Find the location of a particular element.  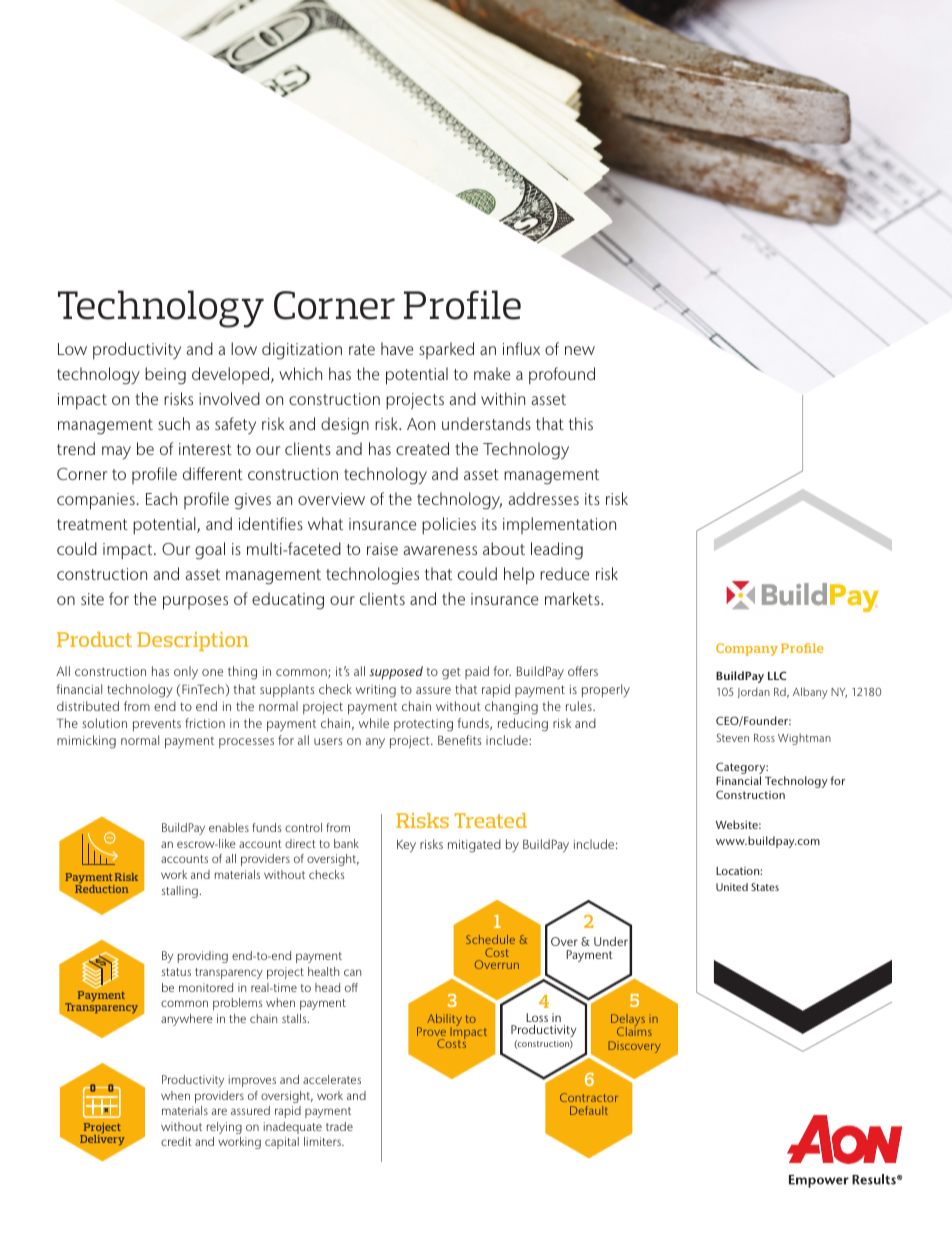

United is located at coordinates (732, 887).
